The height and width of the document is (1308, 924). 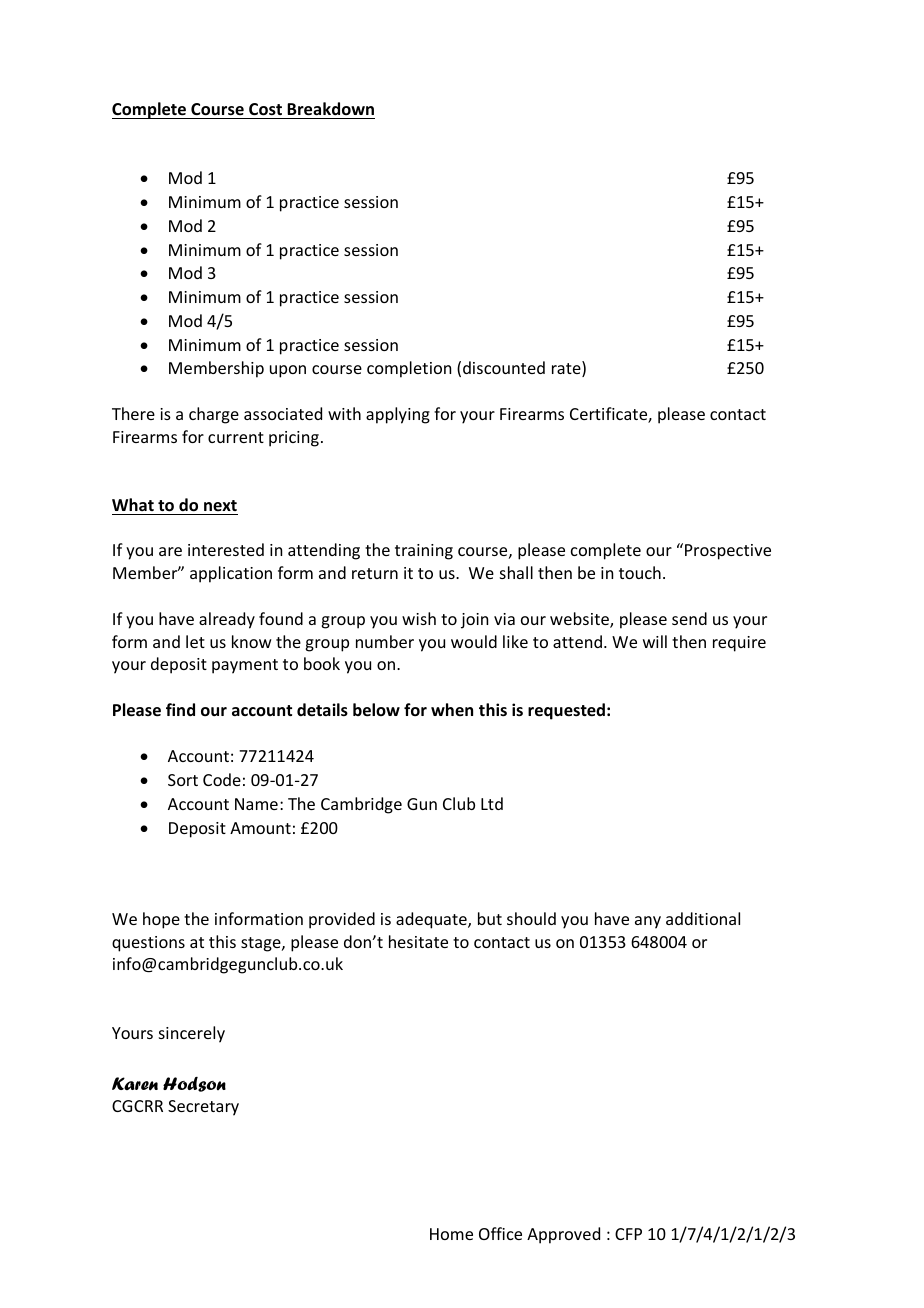 What do you see at coordinates (265, 109) in the document?
I see `Cost` at bounding box center [265, 109].
